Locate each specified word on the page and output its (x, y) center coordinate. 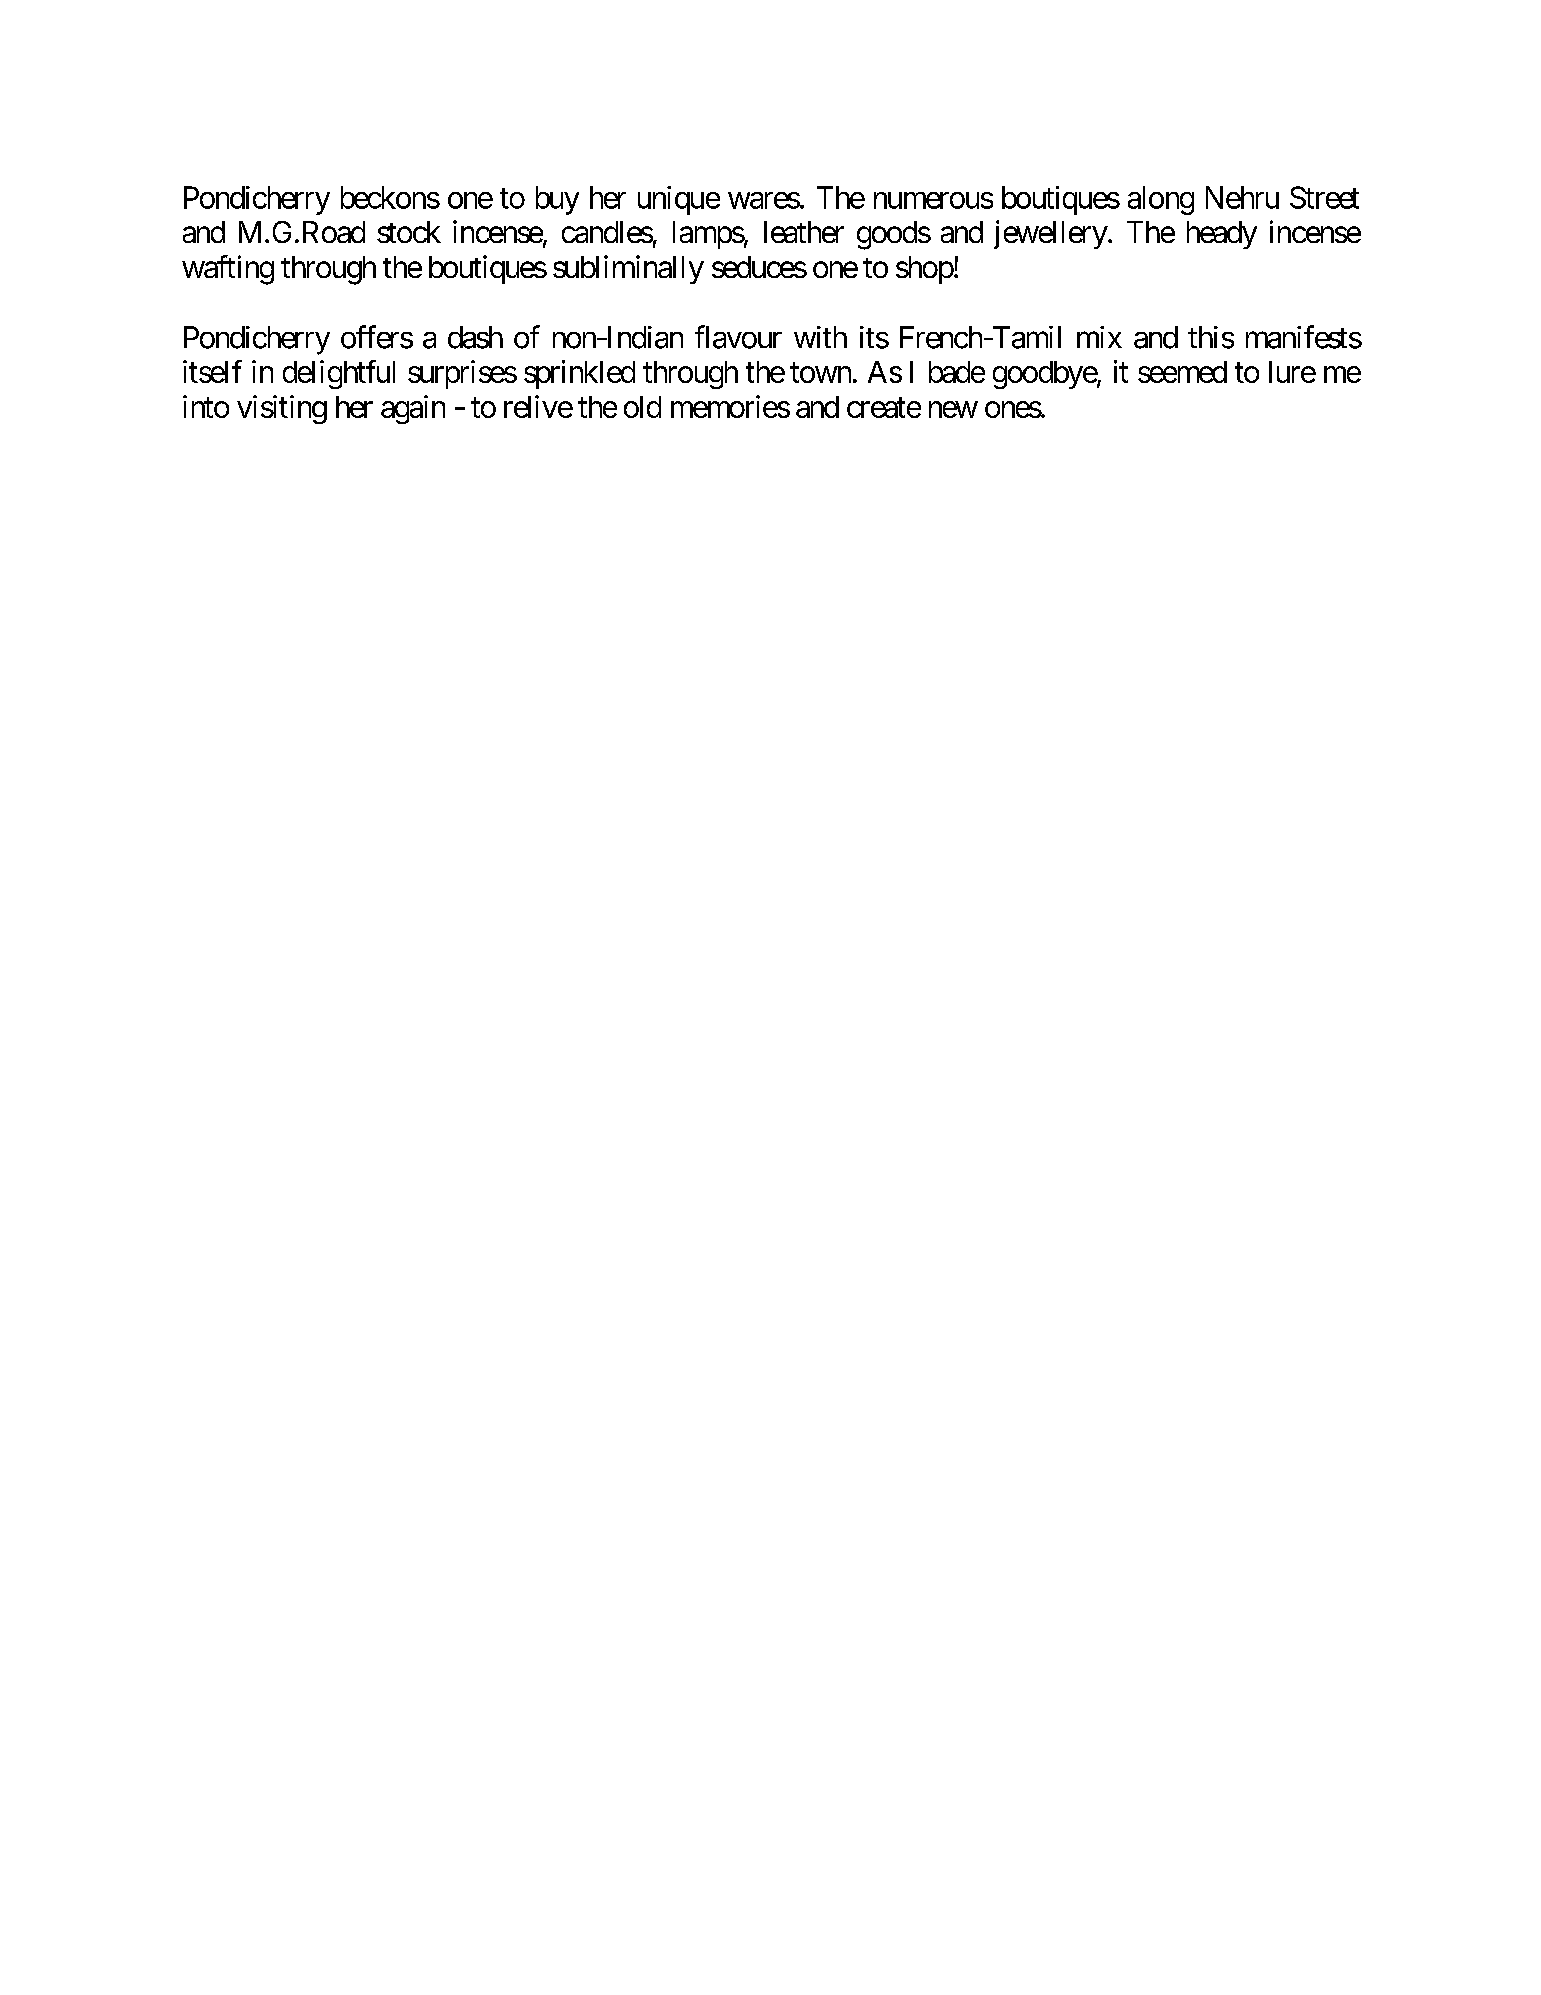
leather (804, 232)
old (642, 407)
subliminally (628, 269)
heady (1222, 235)
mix (1099, 337)
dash (475, 337)
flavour (738, 337)
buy (557, 200)
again (413, 409)
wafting (228, 270)
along (1161, 200)
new (953, 409)
